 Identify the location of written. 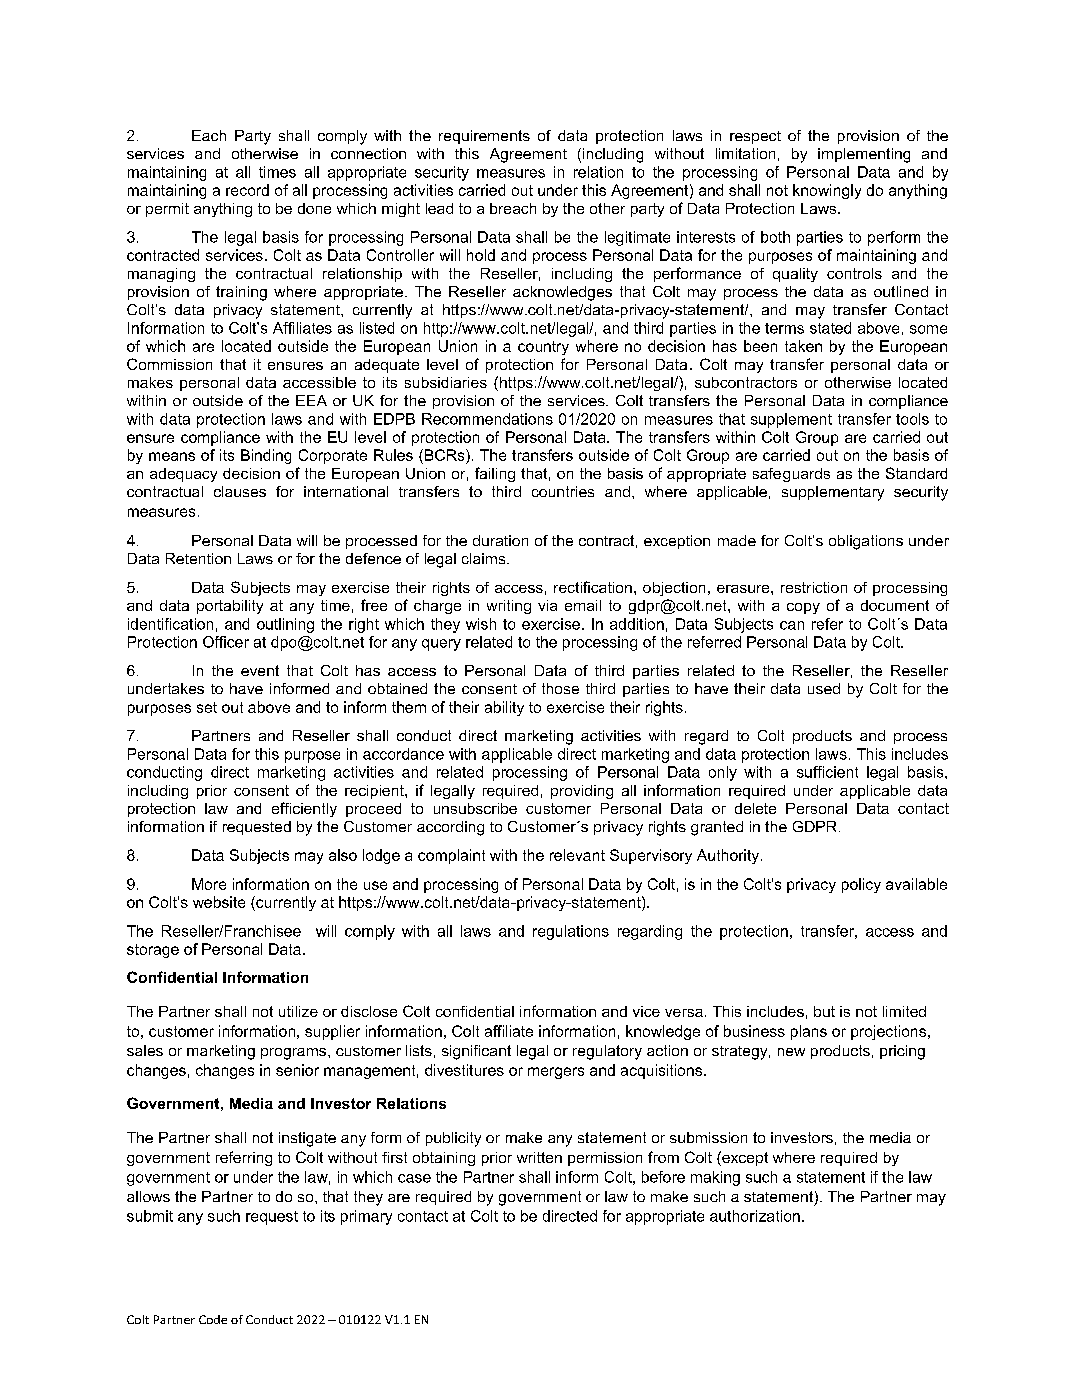
(539, 1157).
